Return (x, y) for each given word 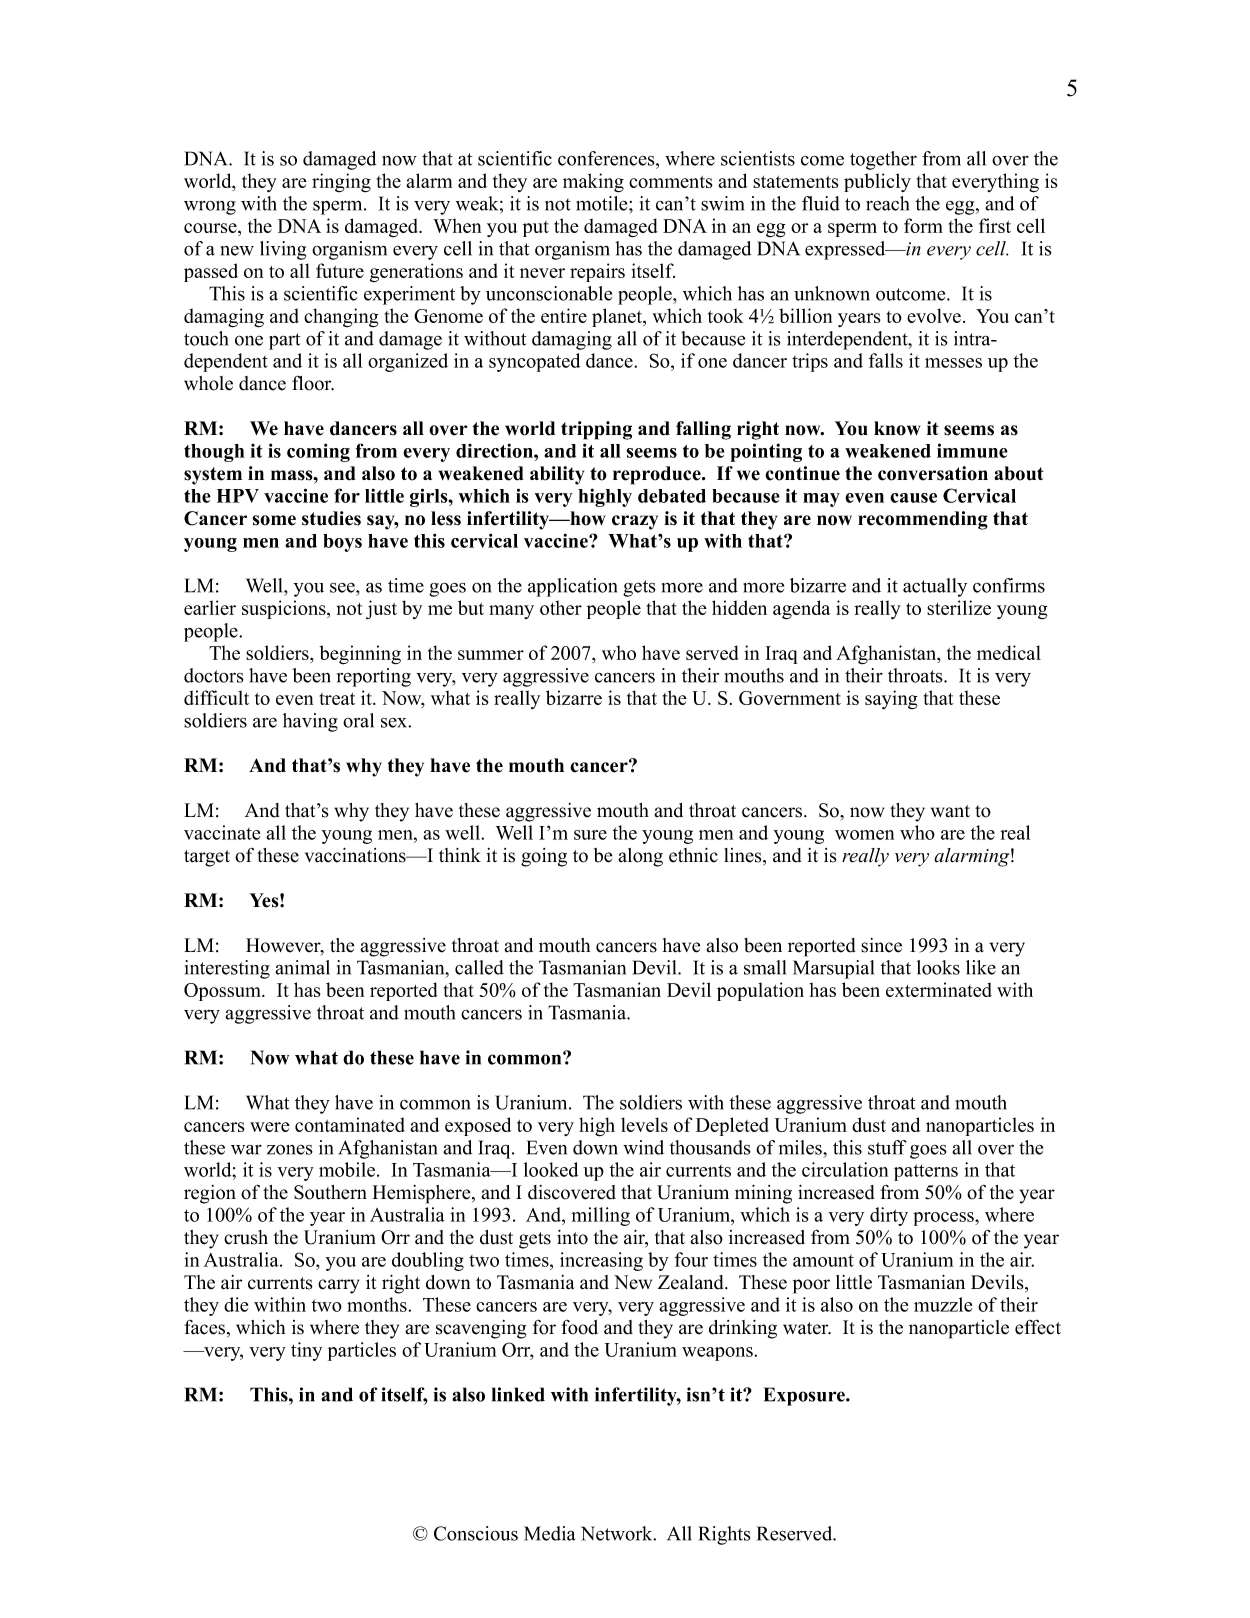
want (950, 811)
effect (1038, 1327)
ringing (341, 183)
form (923, 225)
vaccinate (222, 832)
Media (549, 1533)
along (640, 857)
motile (603, 203)
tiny (306, 1351)
